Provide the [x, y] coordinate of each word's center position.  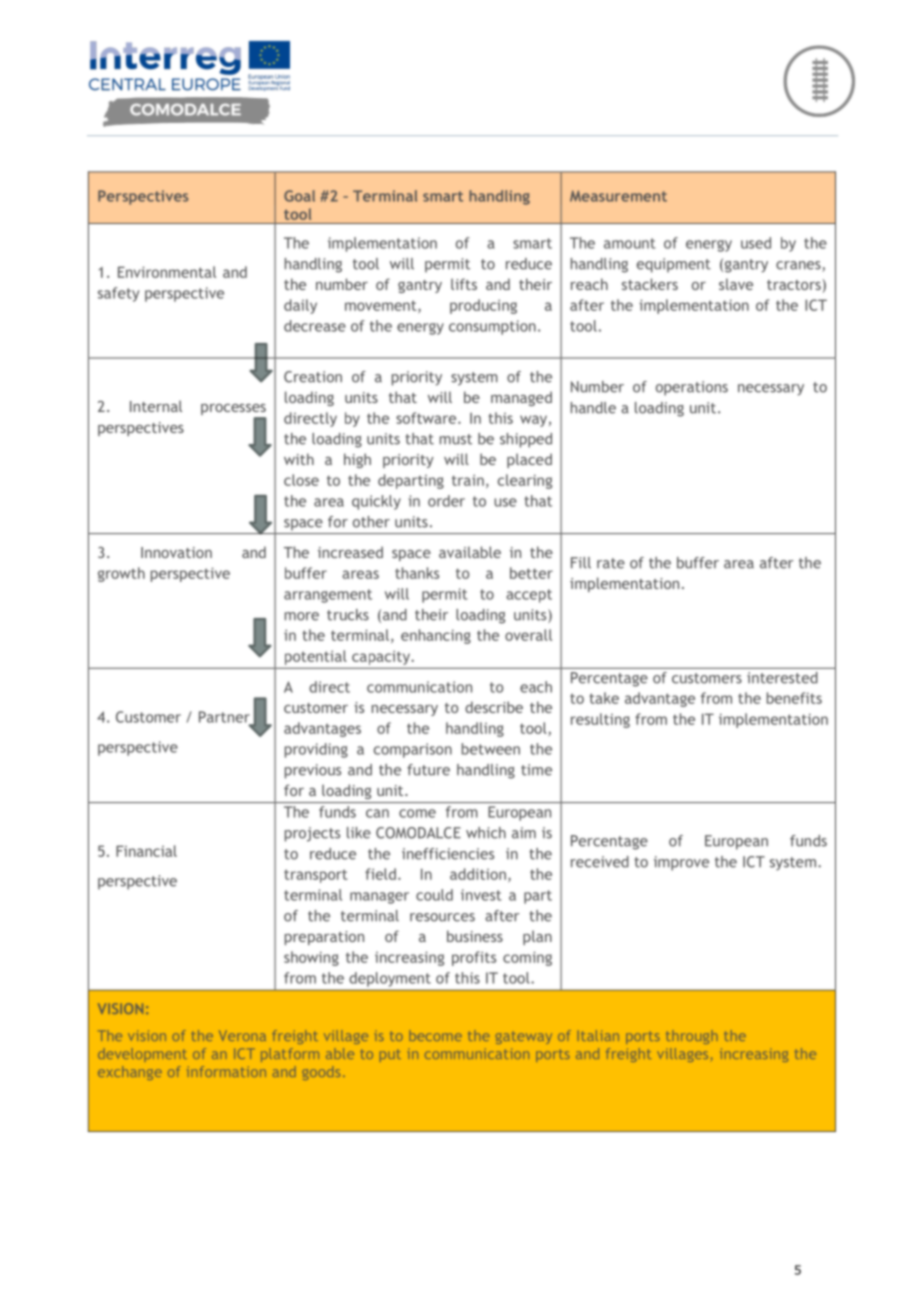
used [756, 243]
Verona [242, 1035]
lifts [464, 284]
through [692, 1037]
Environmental [167, 272]
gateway [524, 1038]
